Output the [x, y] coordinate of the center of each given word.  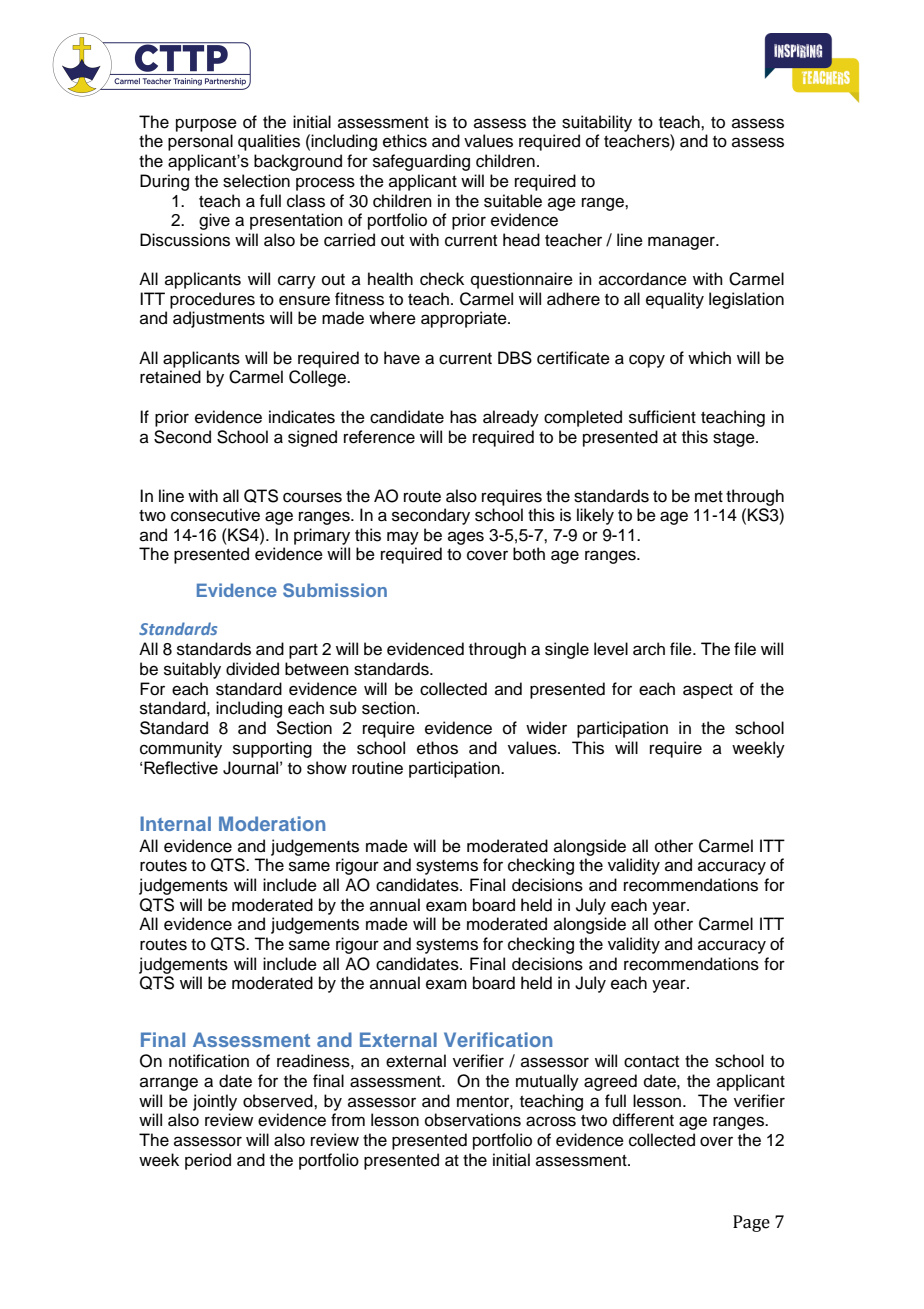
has [463, 417]
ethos [437, 748]
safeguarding [421, 162]
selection [256, 181]
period [208, 1161]
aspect [708, 691]
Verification [498, 1039]
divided [252, 669]
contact [651, 1062]
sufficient [662, 417]
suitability [597, 123]
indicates [302, 417]
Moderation [272, 823]
